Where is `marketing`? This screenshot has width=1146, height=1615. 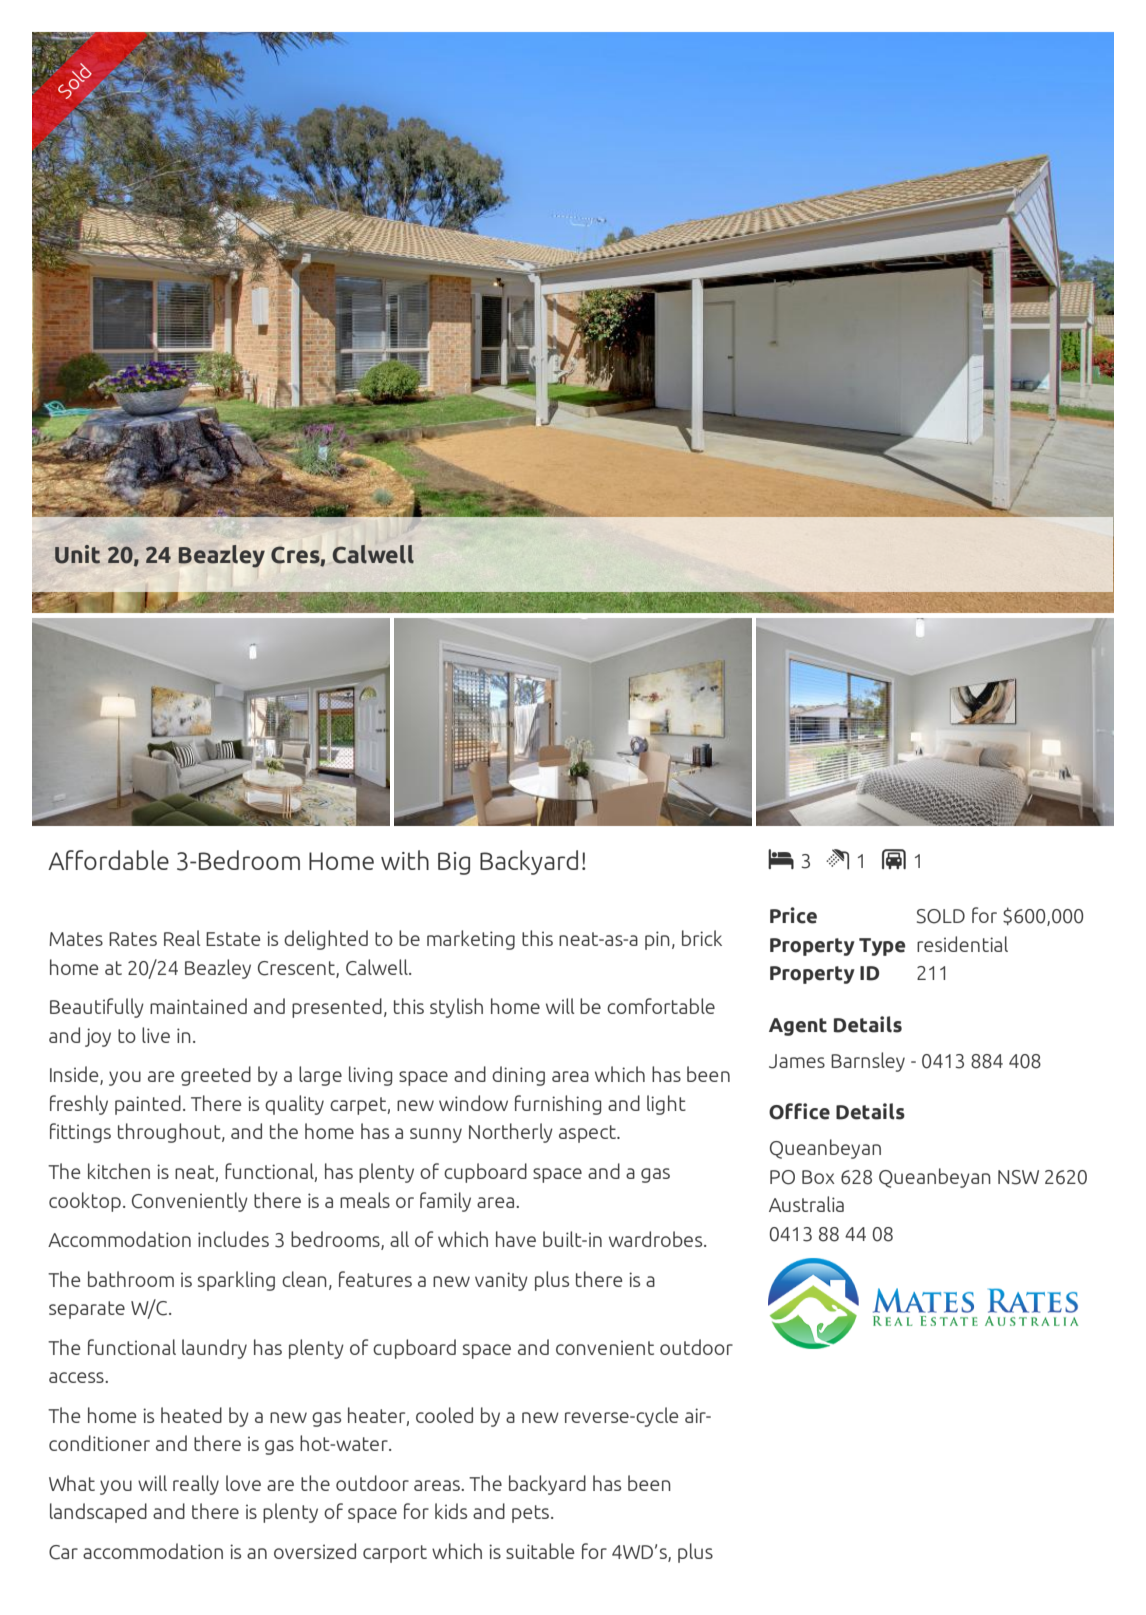
marketing is located at coordinates (471, 940).
